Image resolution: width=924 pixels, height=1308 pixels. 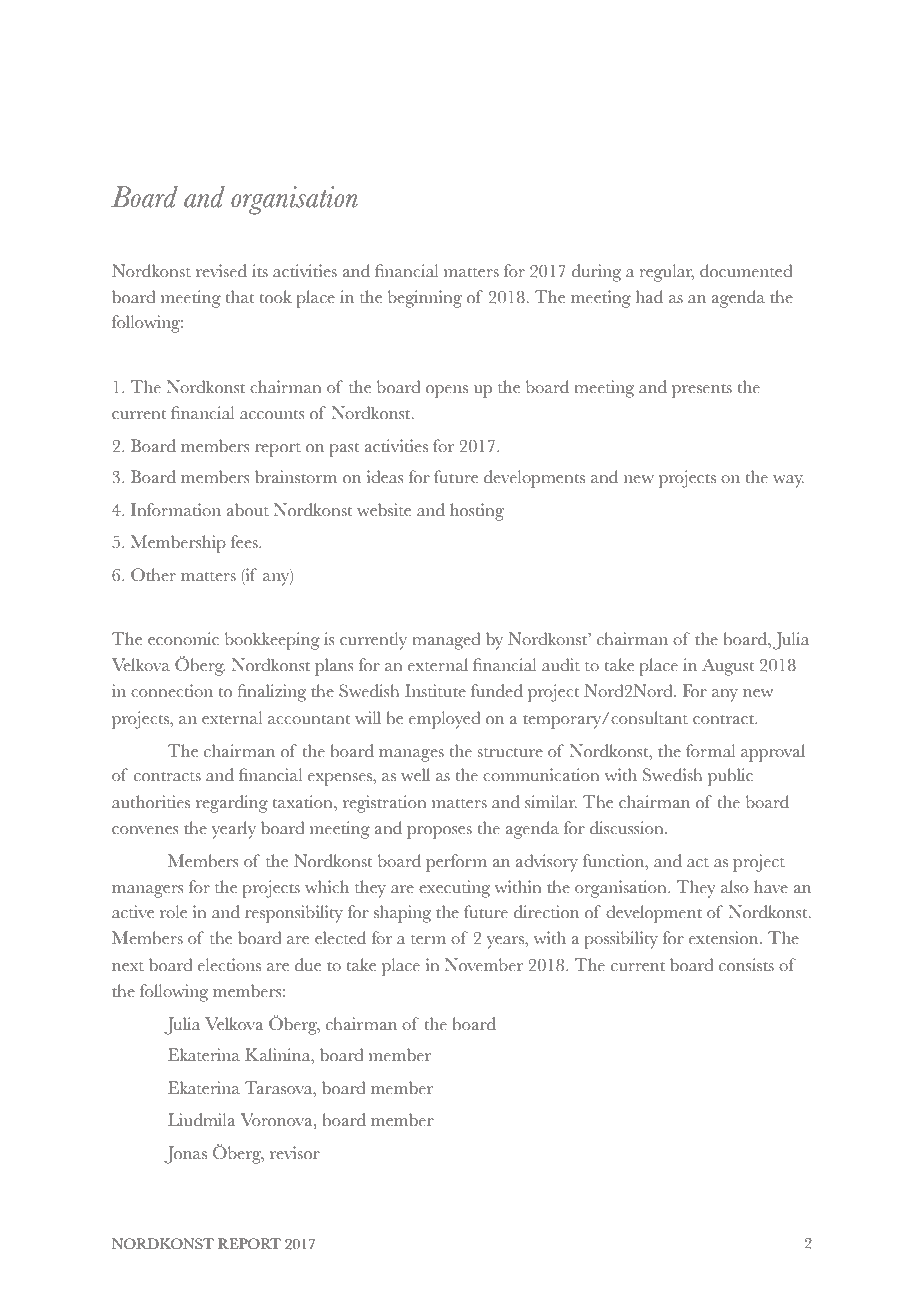 I want to click on documented, so click(x=746, y=271).
